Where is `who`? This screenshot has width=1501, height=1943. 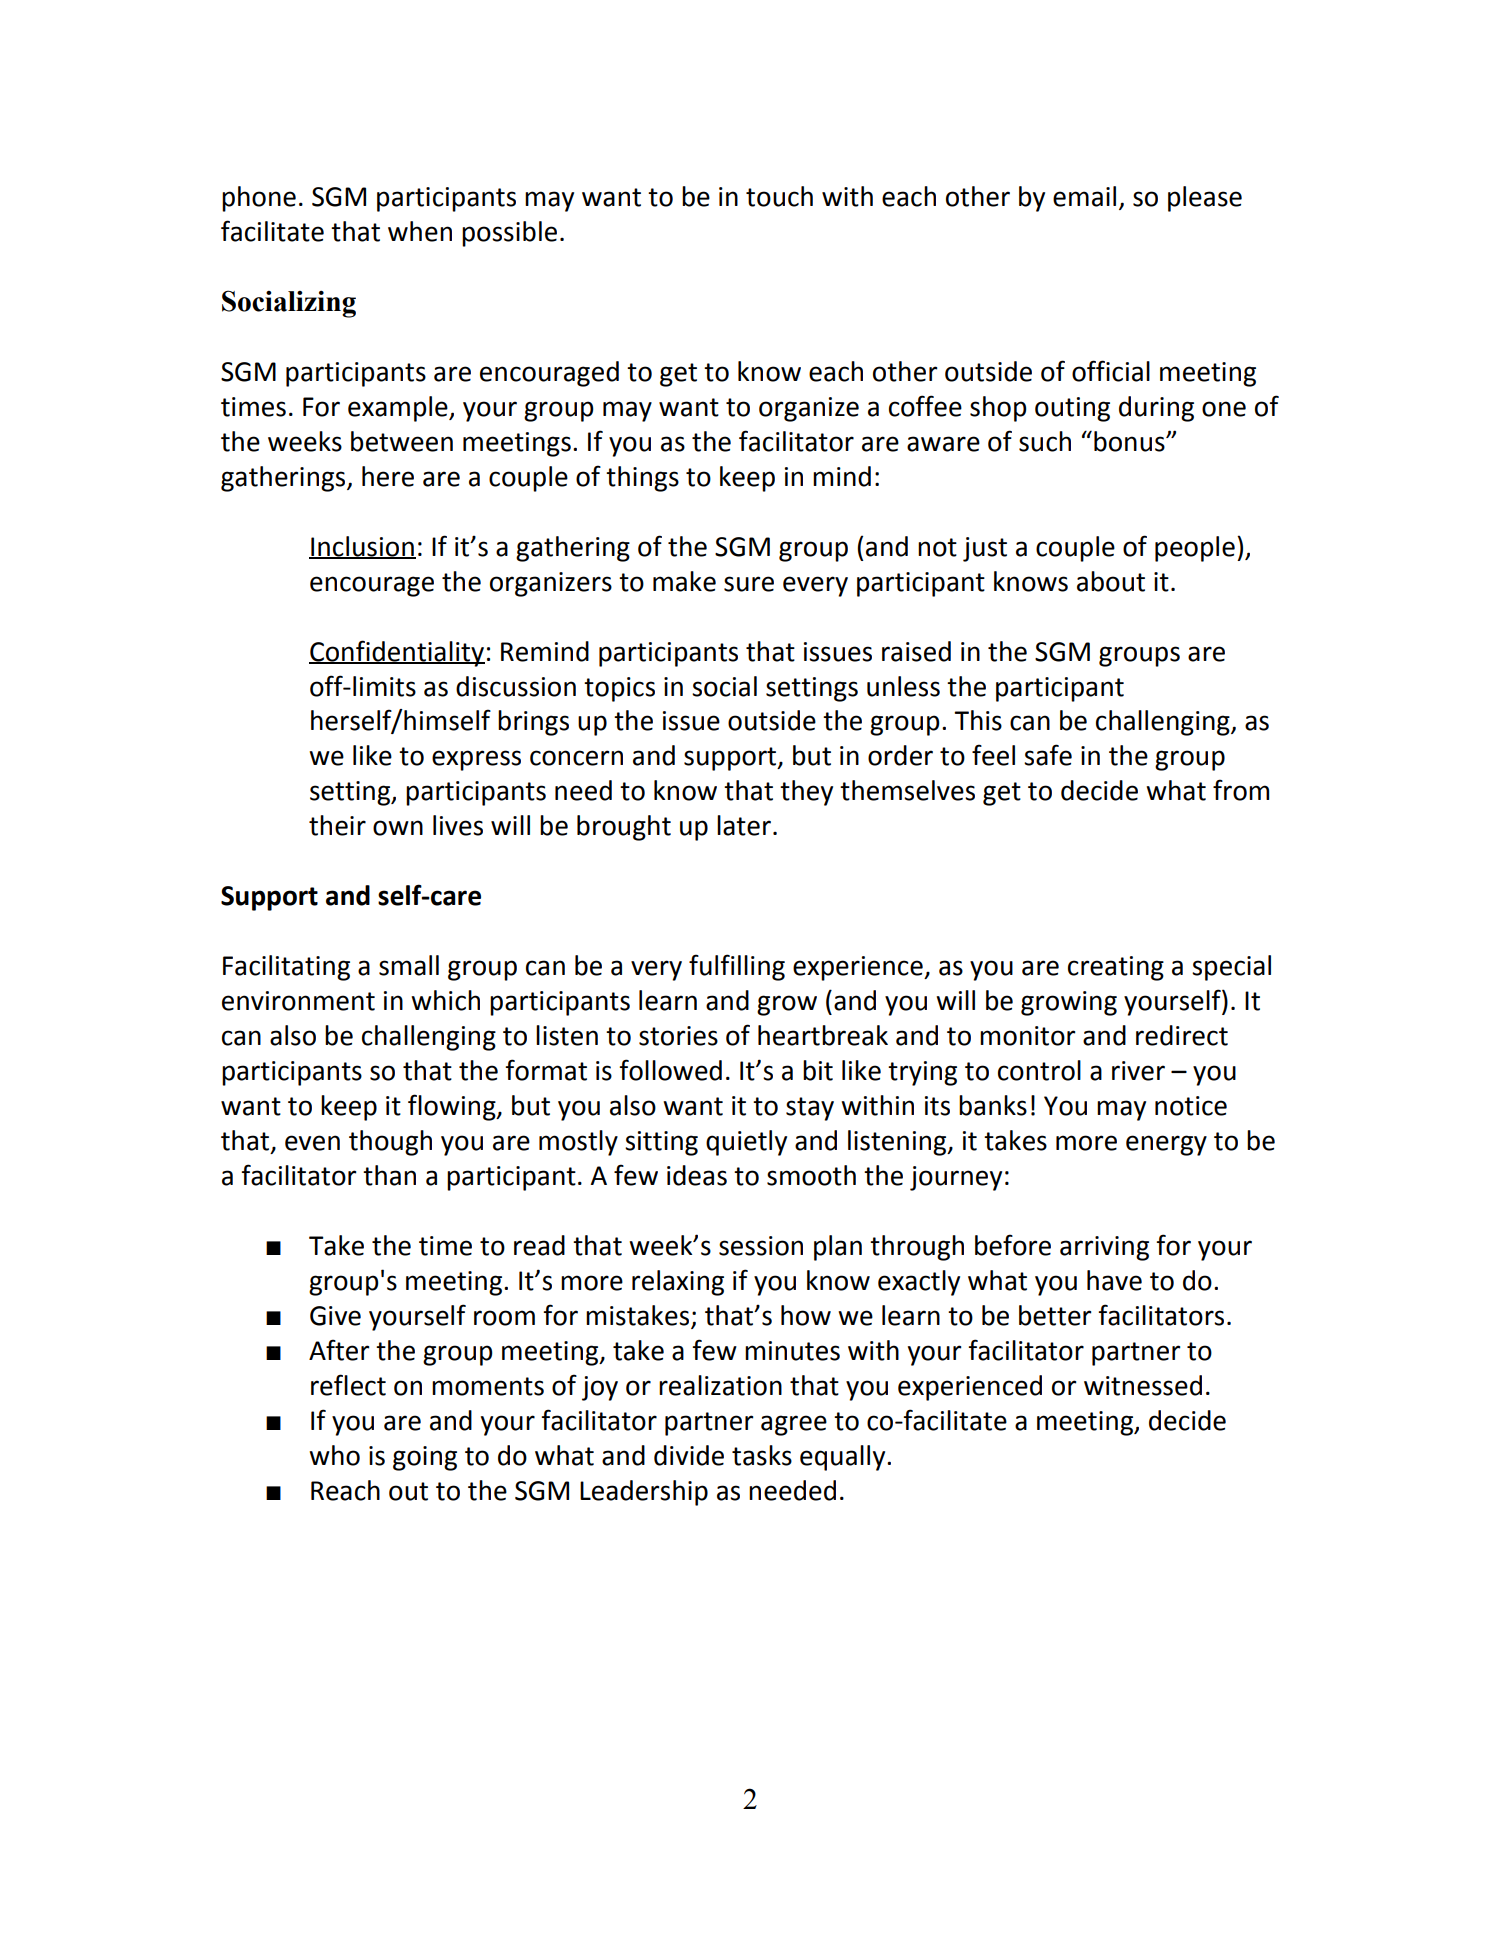
who is located at coordinates (334, 1455).
